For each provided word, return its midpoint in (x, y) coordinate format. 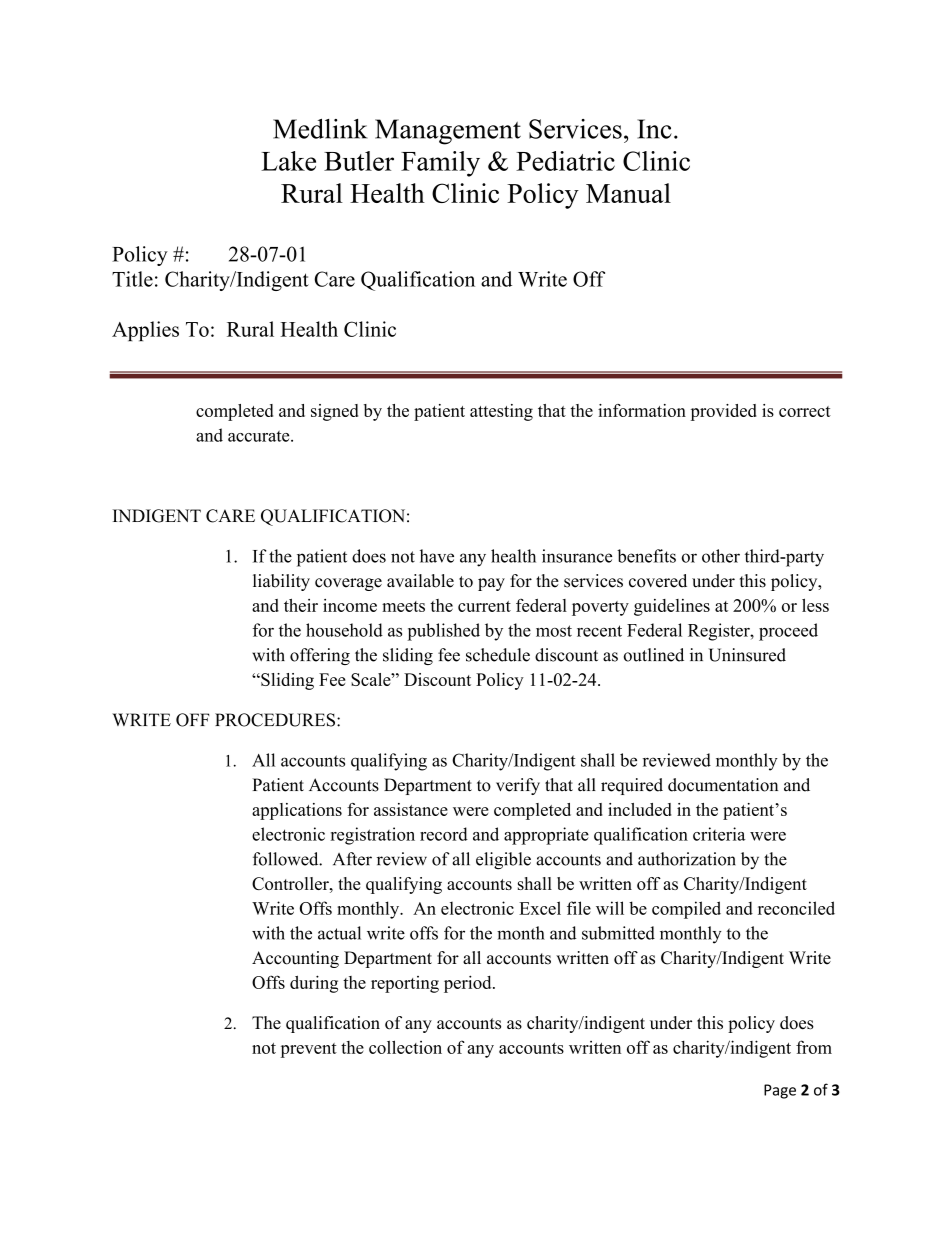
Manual (628, 193)
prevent (309, 1050)
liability (281, 582)
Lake (288, 161)
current (484, 606)
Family (440, 164)
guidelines (672, 607)
